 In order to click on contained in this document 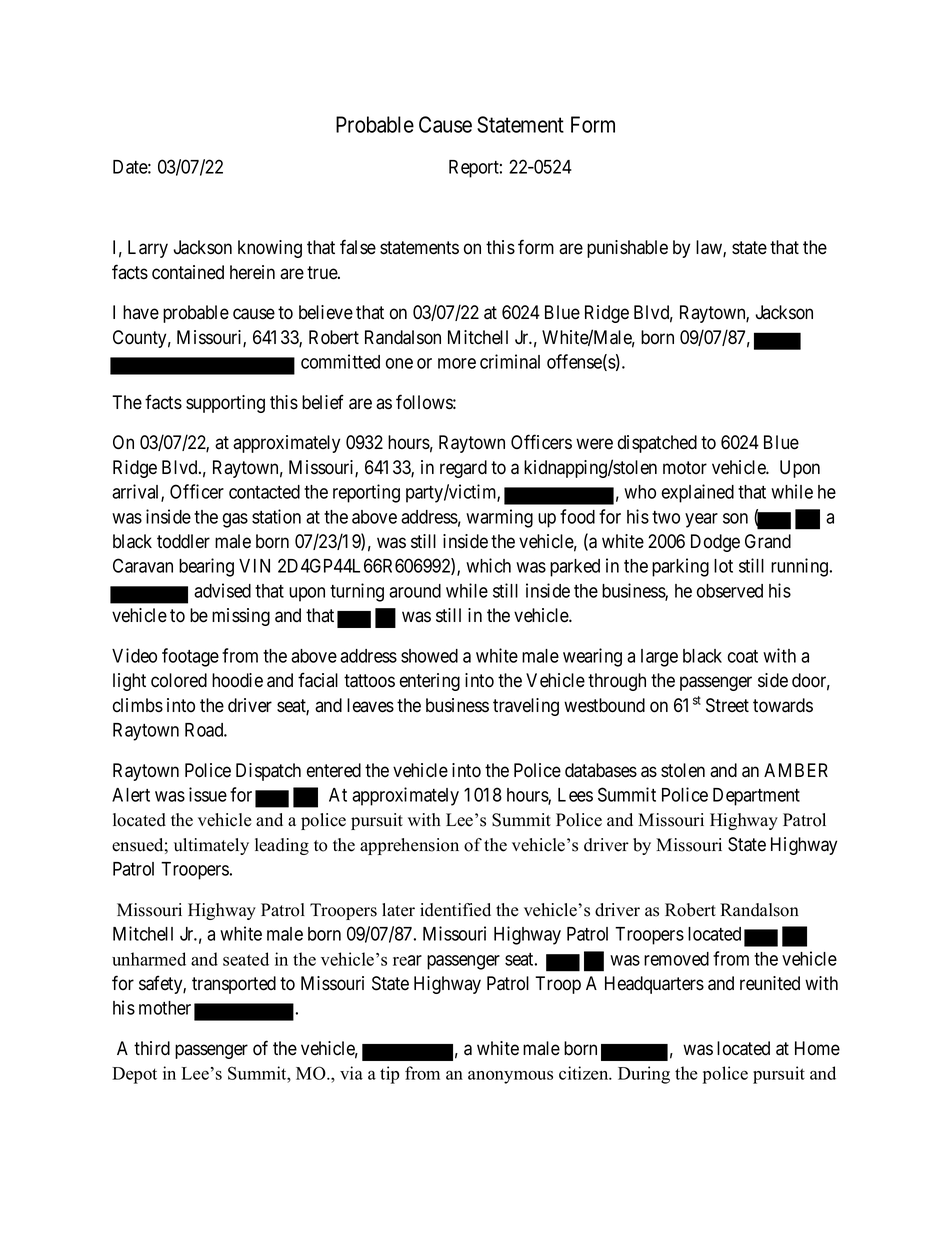, I will do `click(188, 272)`.
